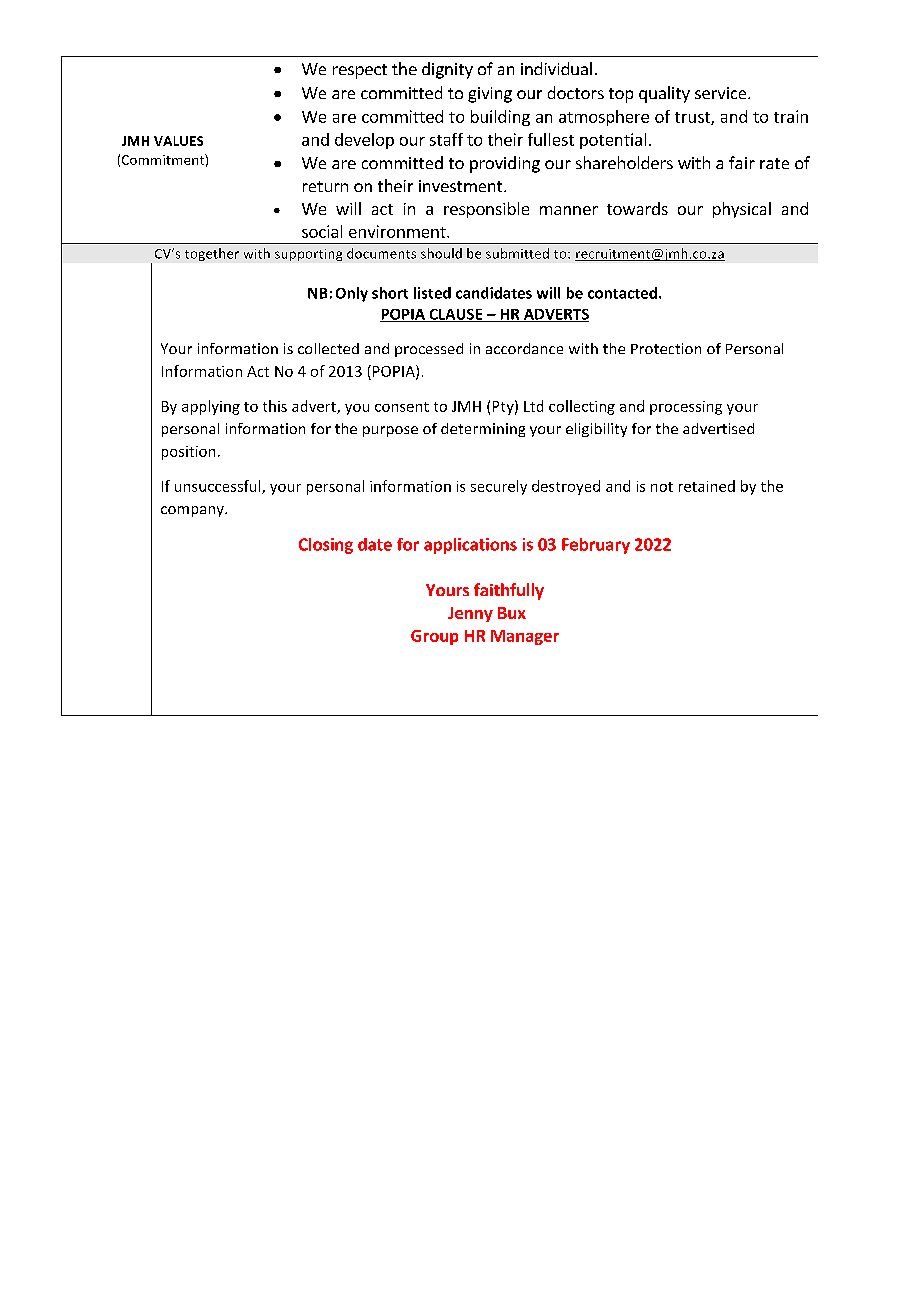  I want to click on Closing, so click(326, 546).
